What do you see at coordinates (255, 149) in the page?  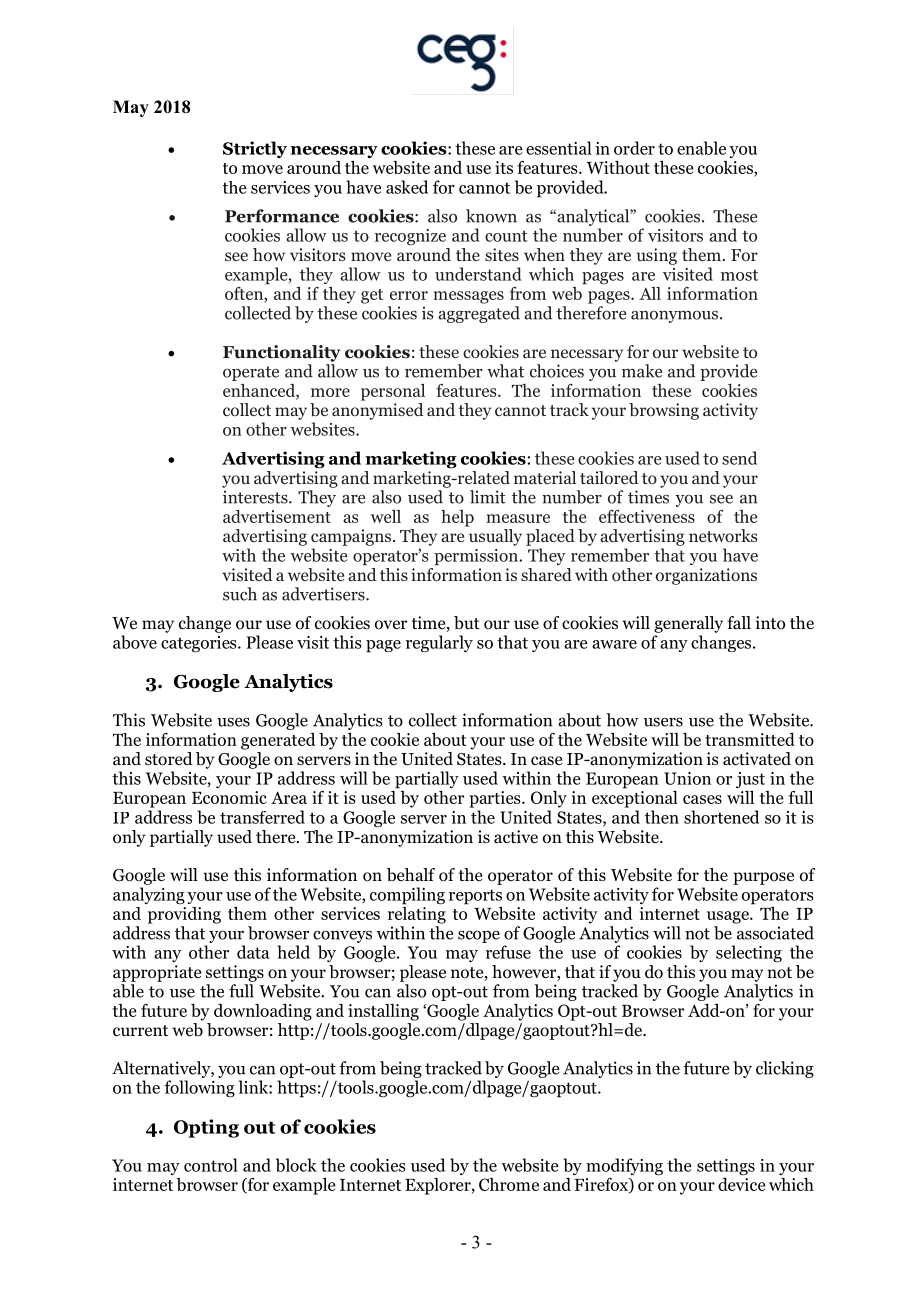 I see `Strictly` at bounding box center [255, 149].
